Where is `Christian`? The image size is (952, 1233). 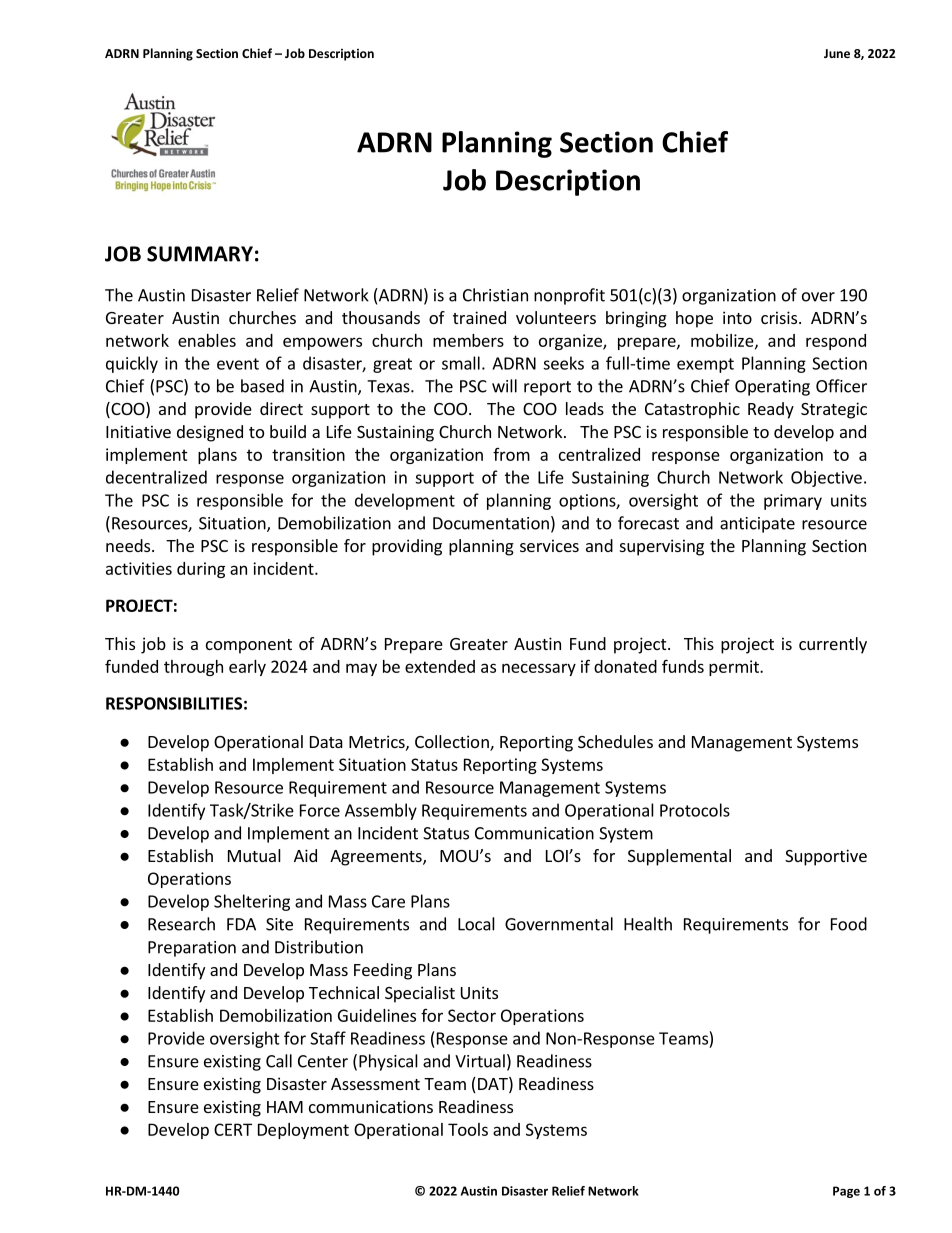 Christian is located at coordinates (495, 295).
